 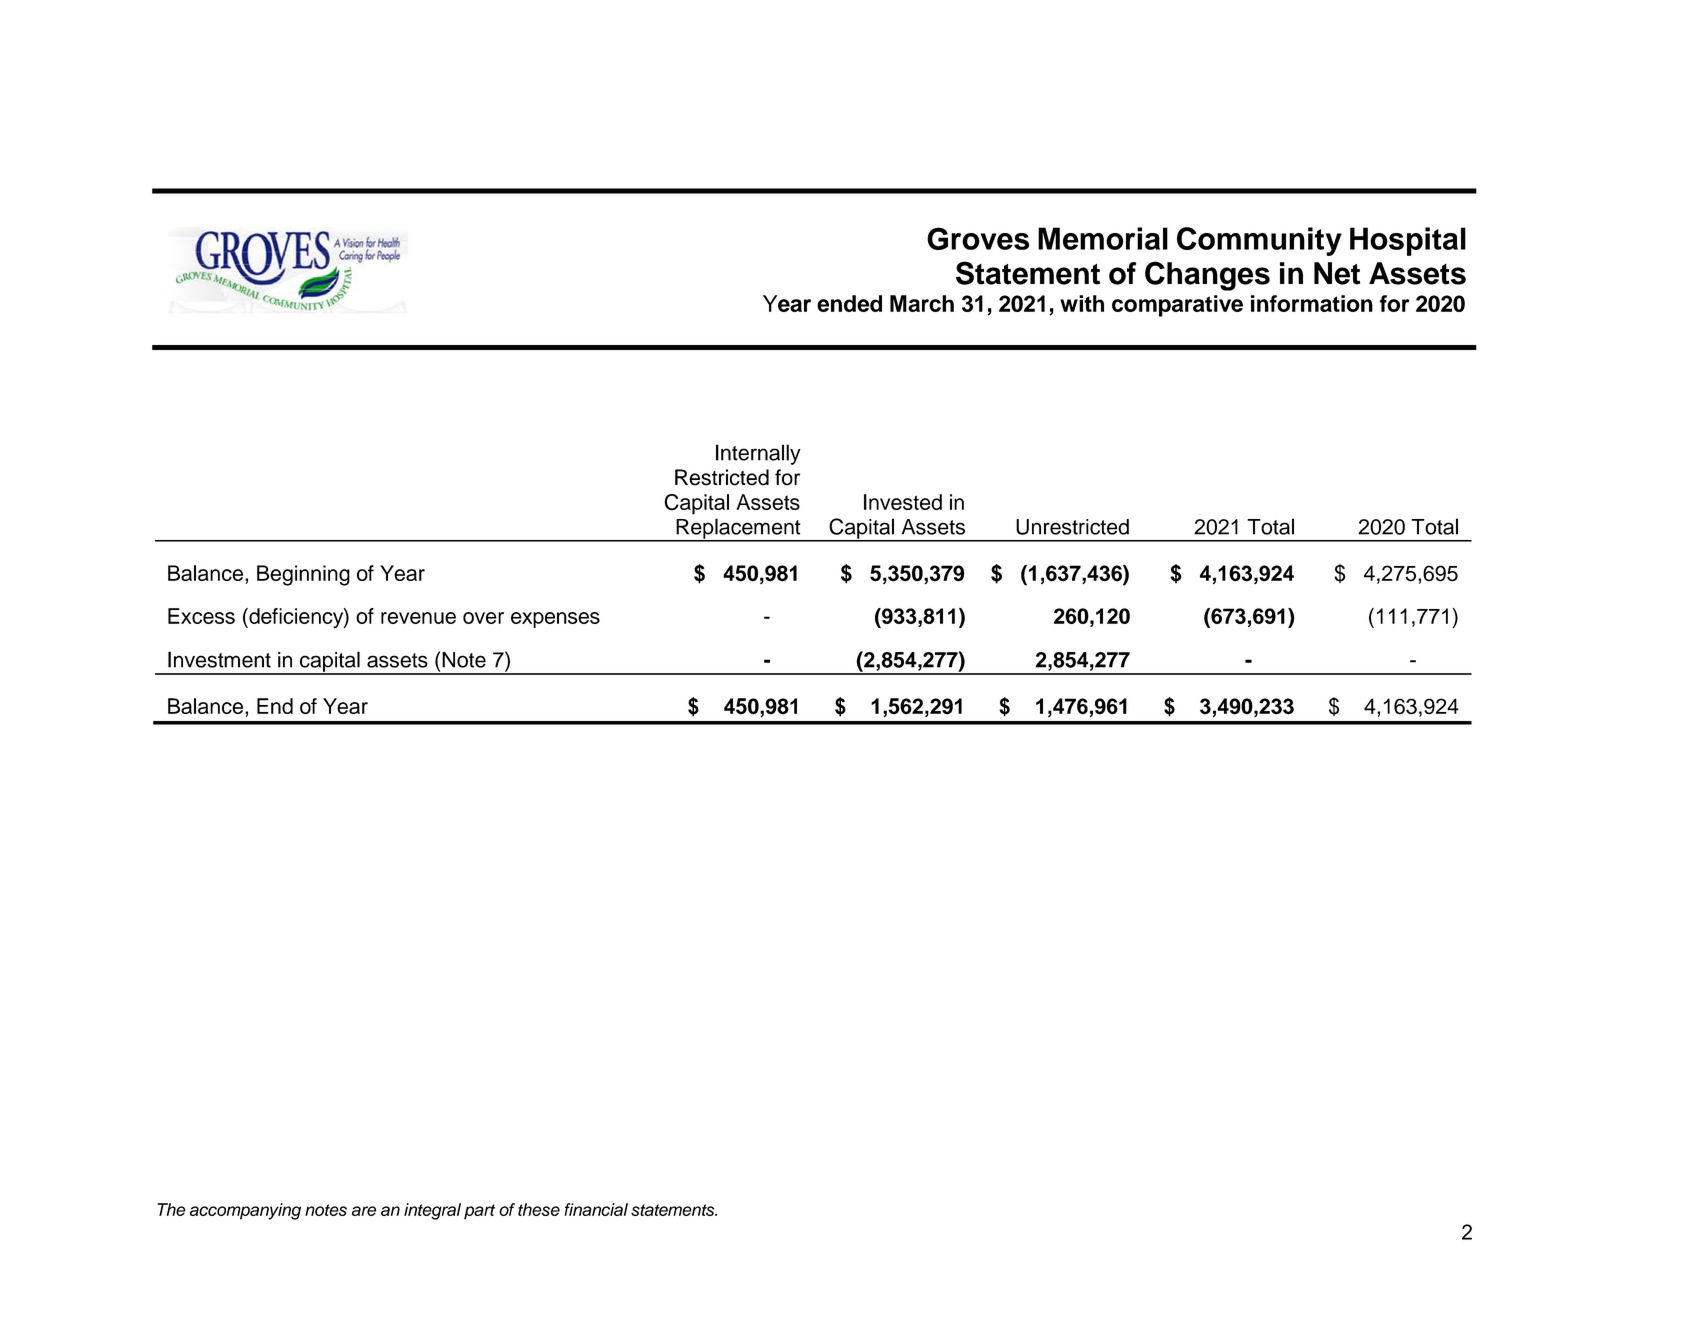 What do you see at coordinates (555, 620) in the document?
I see `expenses` at bounding box center [555, 620].
